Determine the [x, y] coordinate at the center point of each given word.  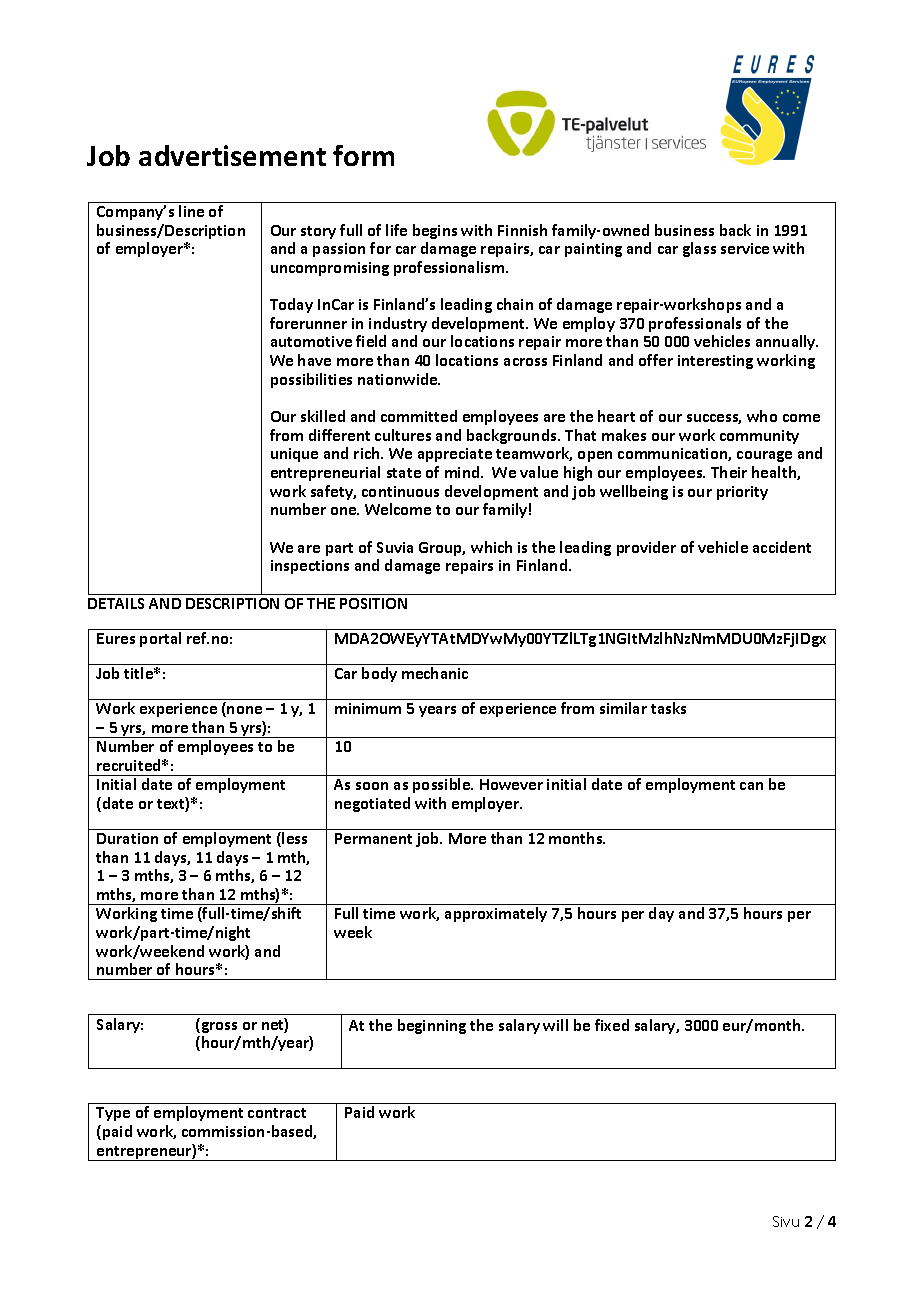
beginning [432, 1026]
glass [699, 249]
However [511, 784]
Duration [127, 838]
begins [435, 231]
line [191, 211]
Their [729, 472]
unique [294, 455]
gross [218, 1027]
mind [463, 472]
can [751, 786]
